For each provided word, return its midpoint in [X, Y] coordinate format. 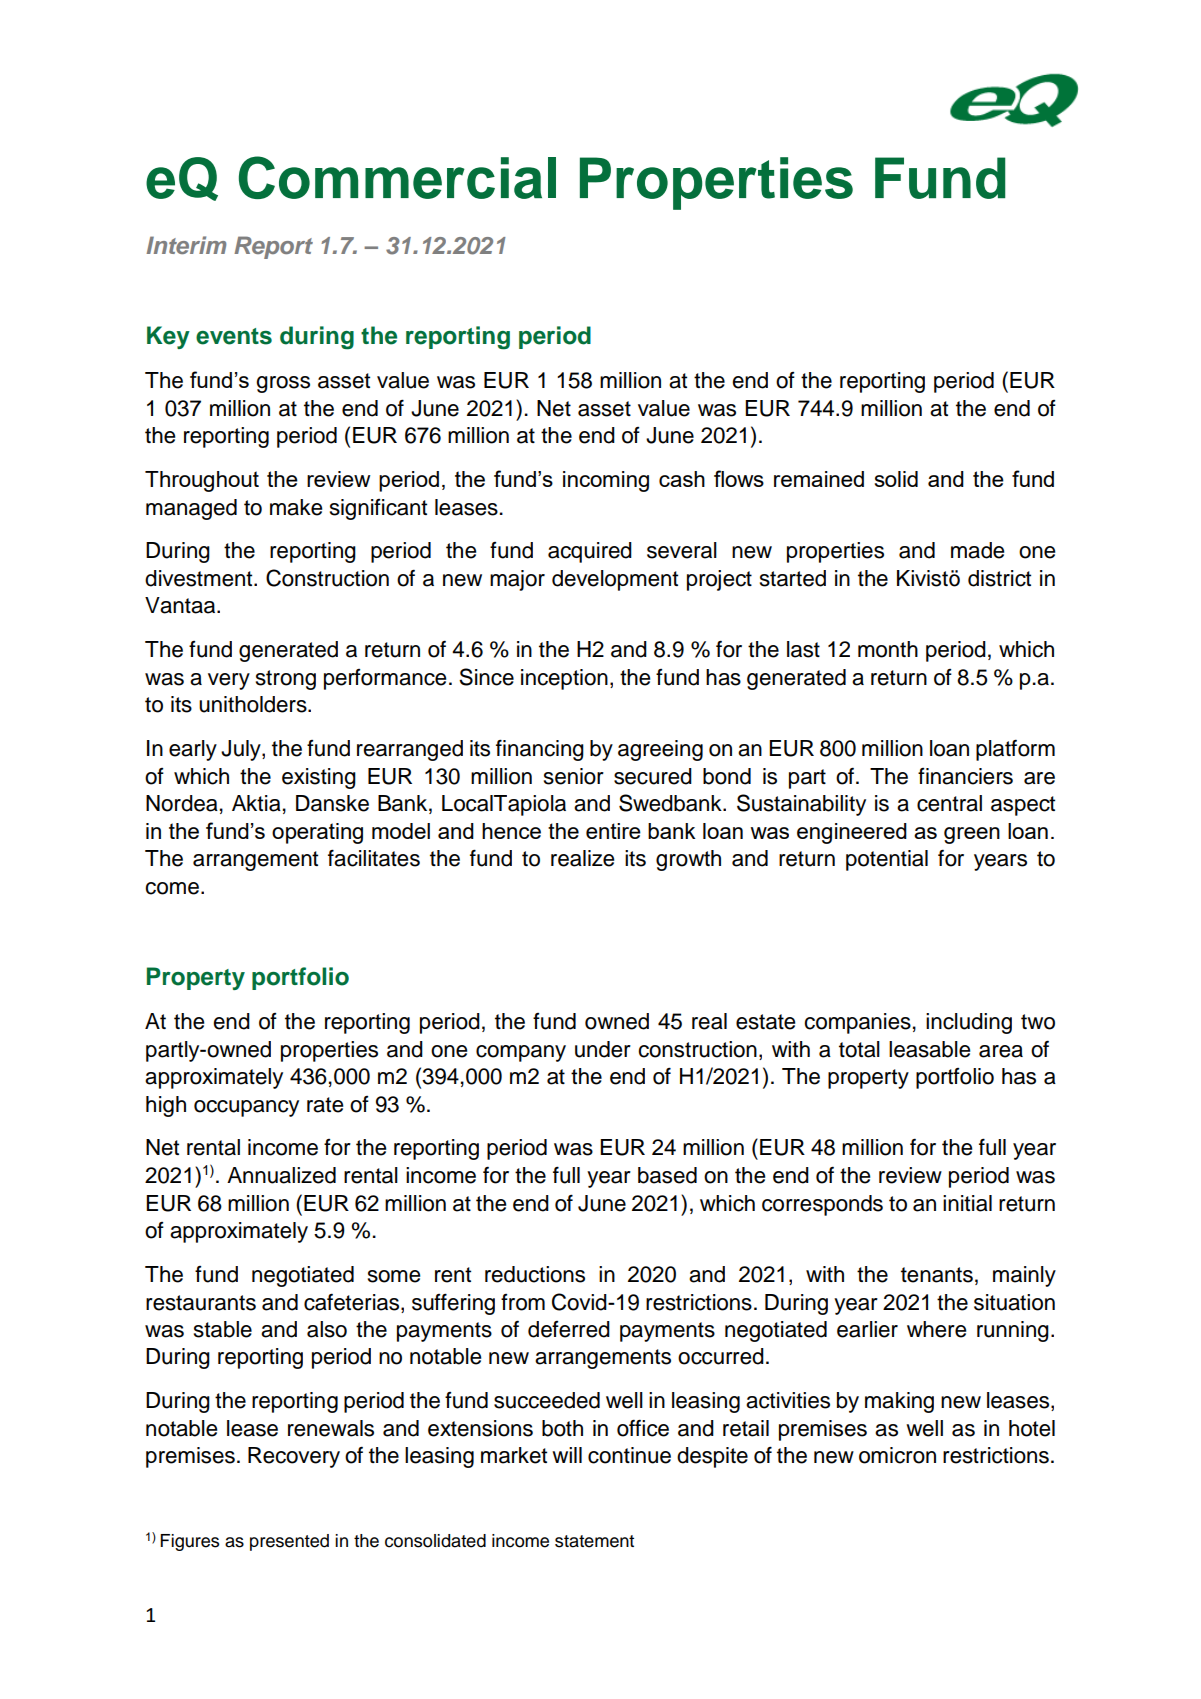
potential [887, 860]
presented [289, 1542]
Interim [186, 245]
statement [594, 1541]
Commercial [397, 177]
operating [317, 833]
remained [819, 479]
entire [613, 831]
